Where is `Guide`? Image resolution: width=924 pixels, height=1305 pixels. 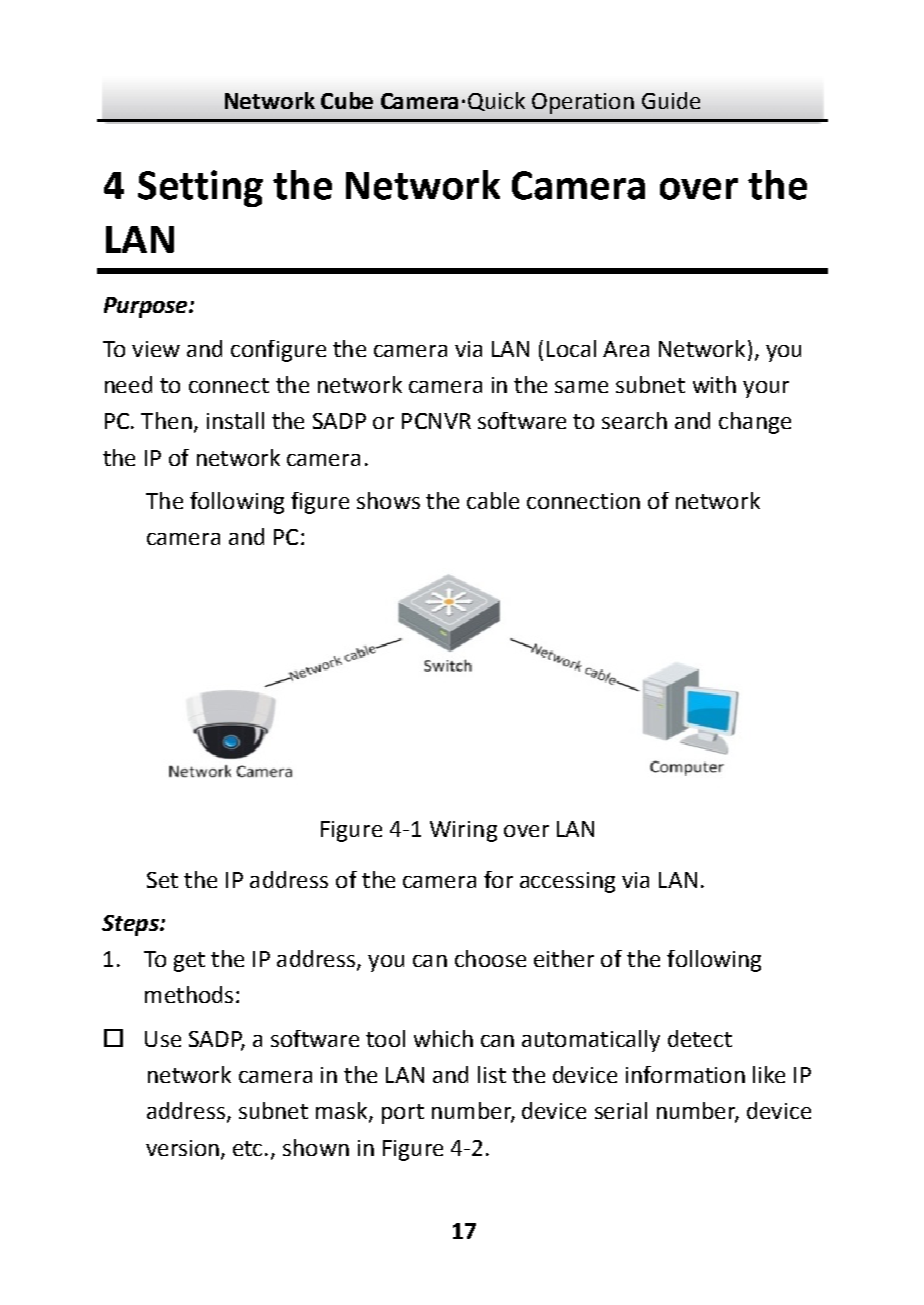
Guide is located at coordinates (671, 100).
